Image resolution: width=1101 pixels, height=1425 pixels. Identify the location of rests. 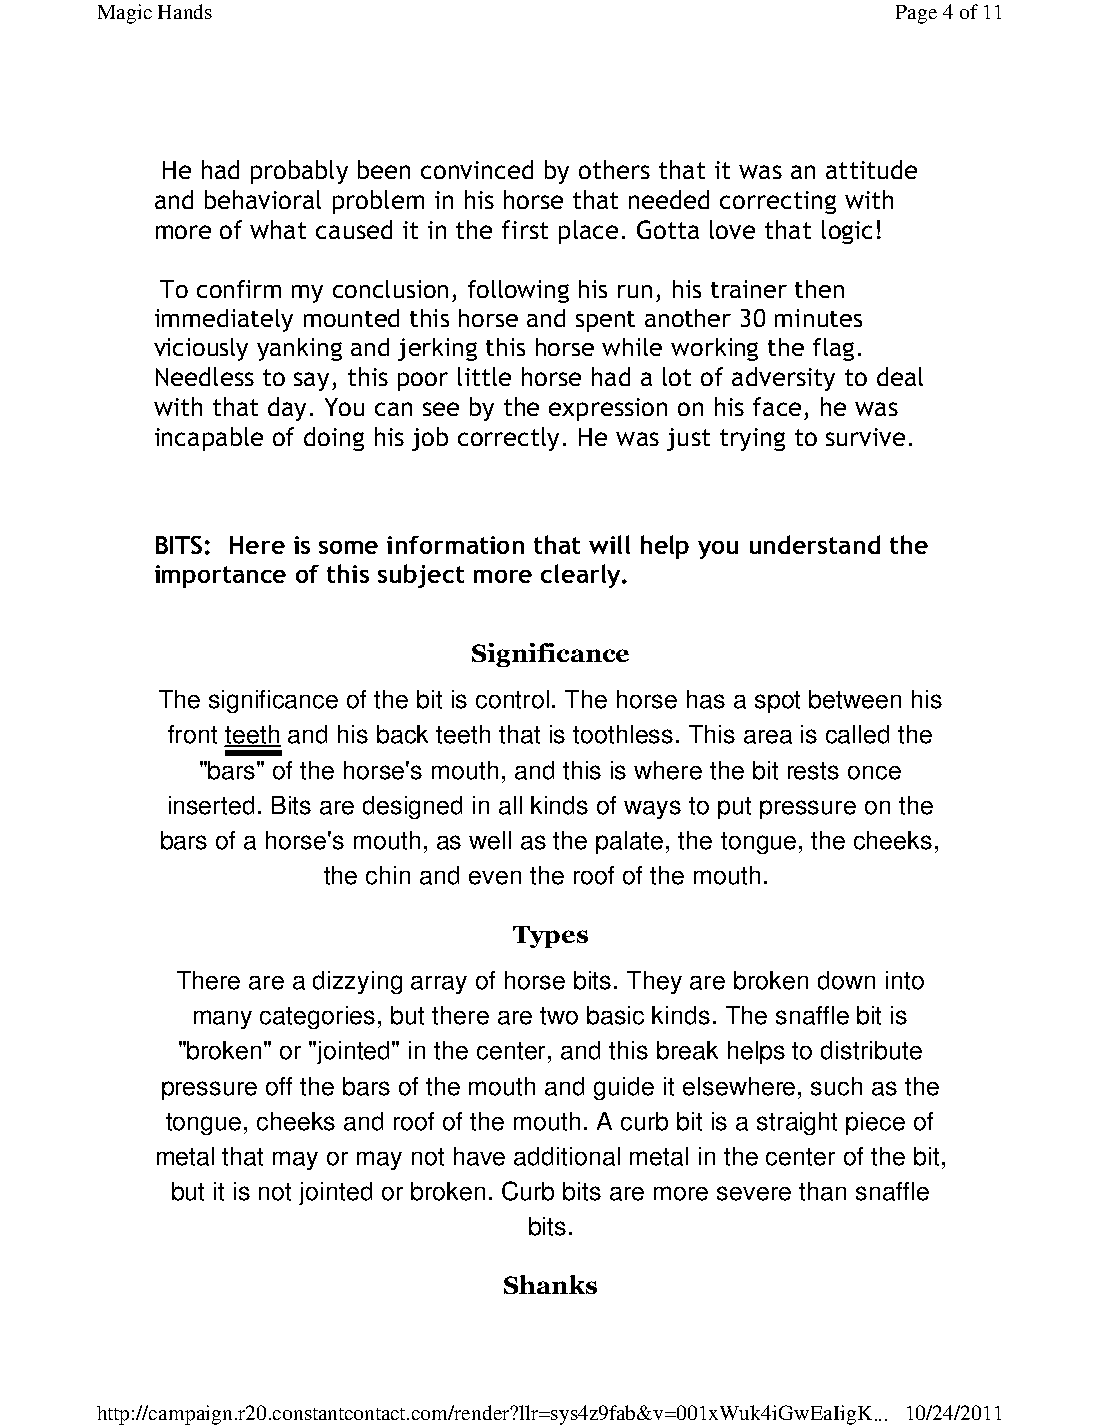
(813, 771).
